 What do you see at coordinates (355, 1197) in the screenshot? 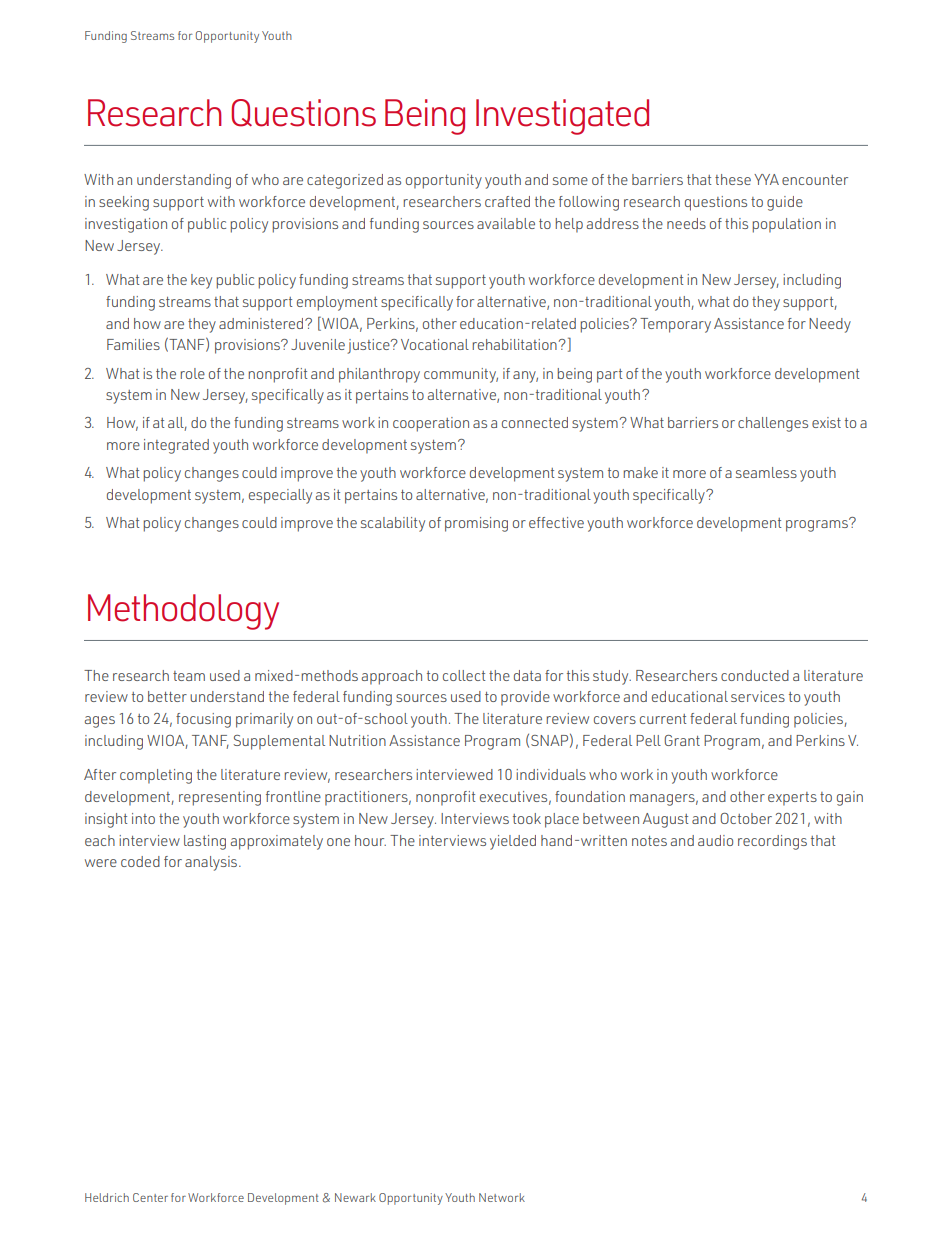
I see `Newark` at bounding box center [355, 1197].
